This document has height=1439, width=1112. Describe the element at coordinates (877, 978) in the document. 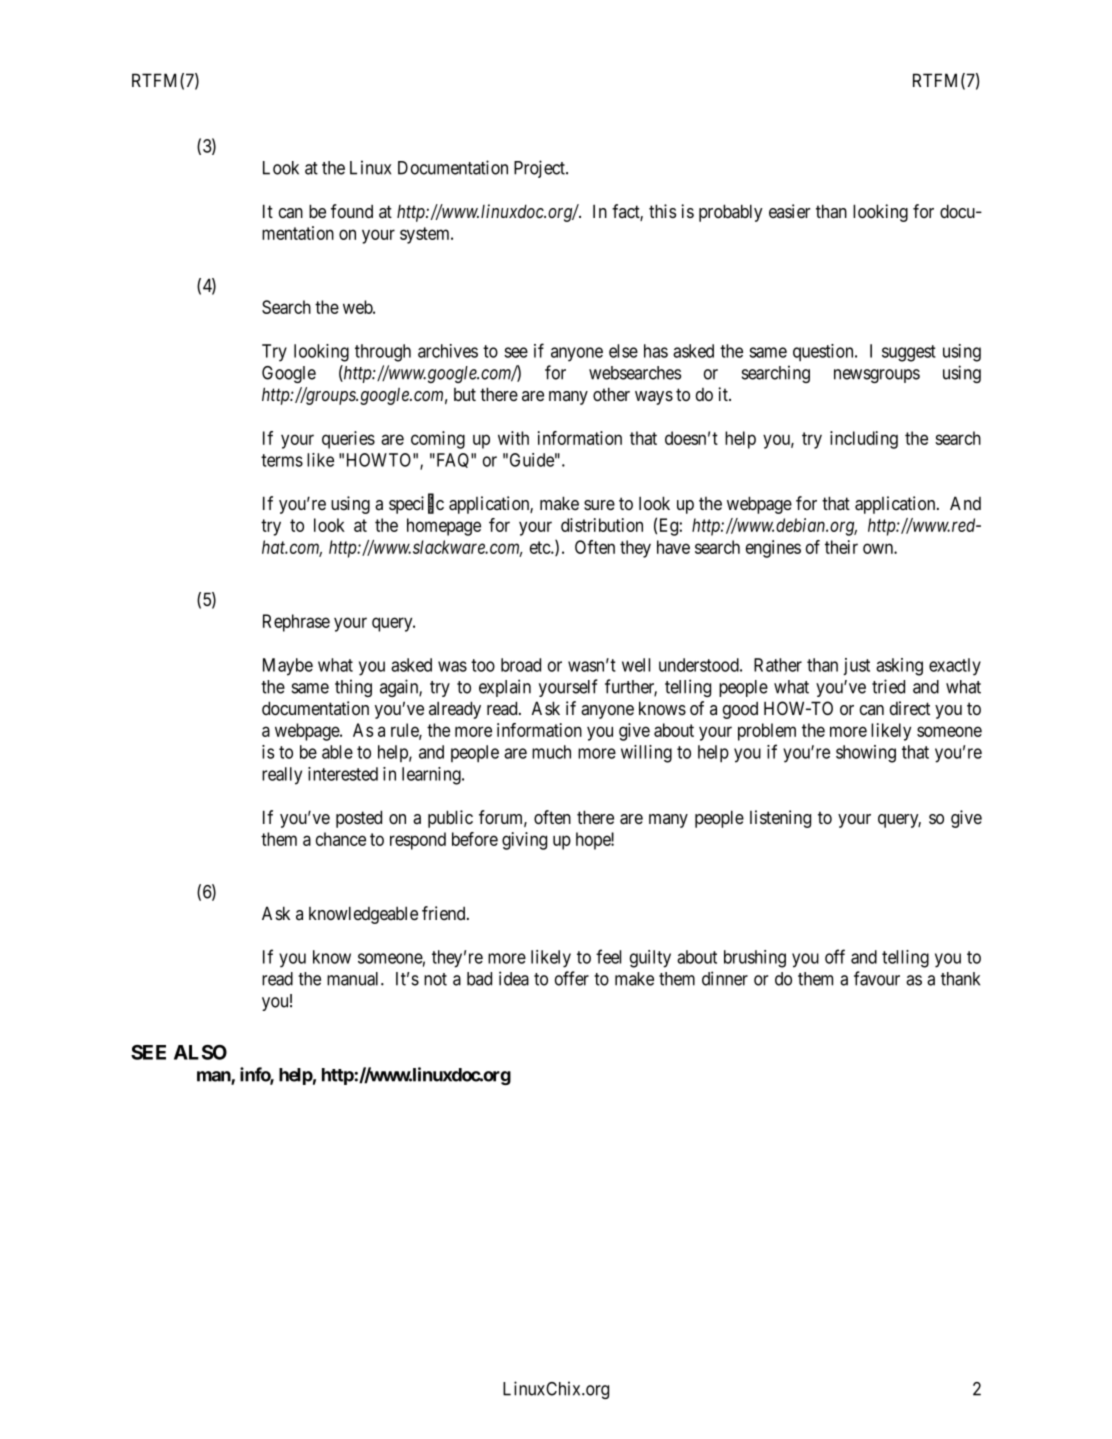

I see `favour` at that location.
